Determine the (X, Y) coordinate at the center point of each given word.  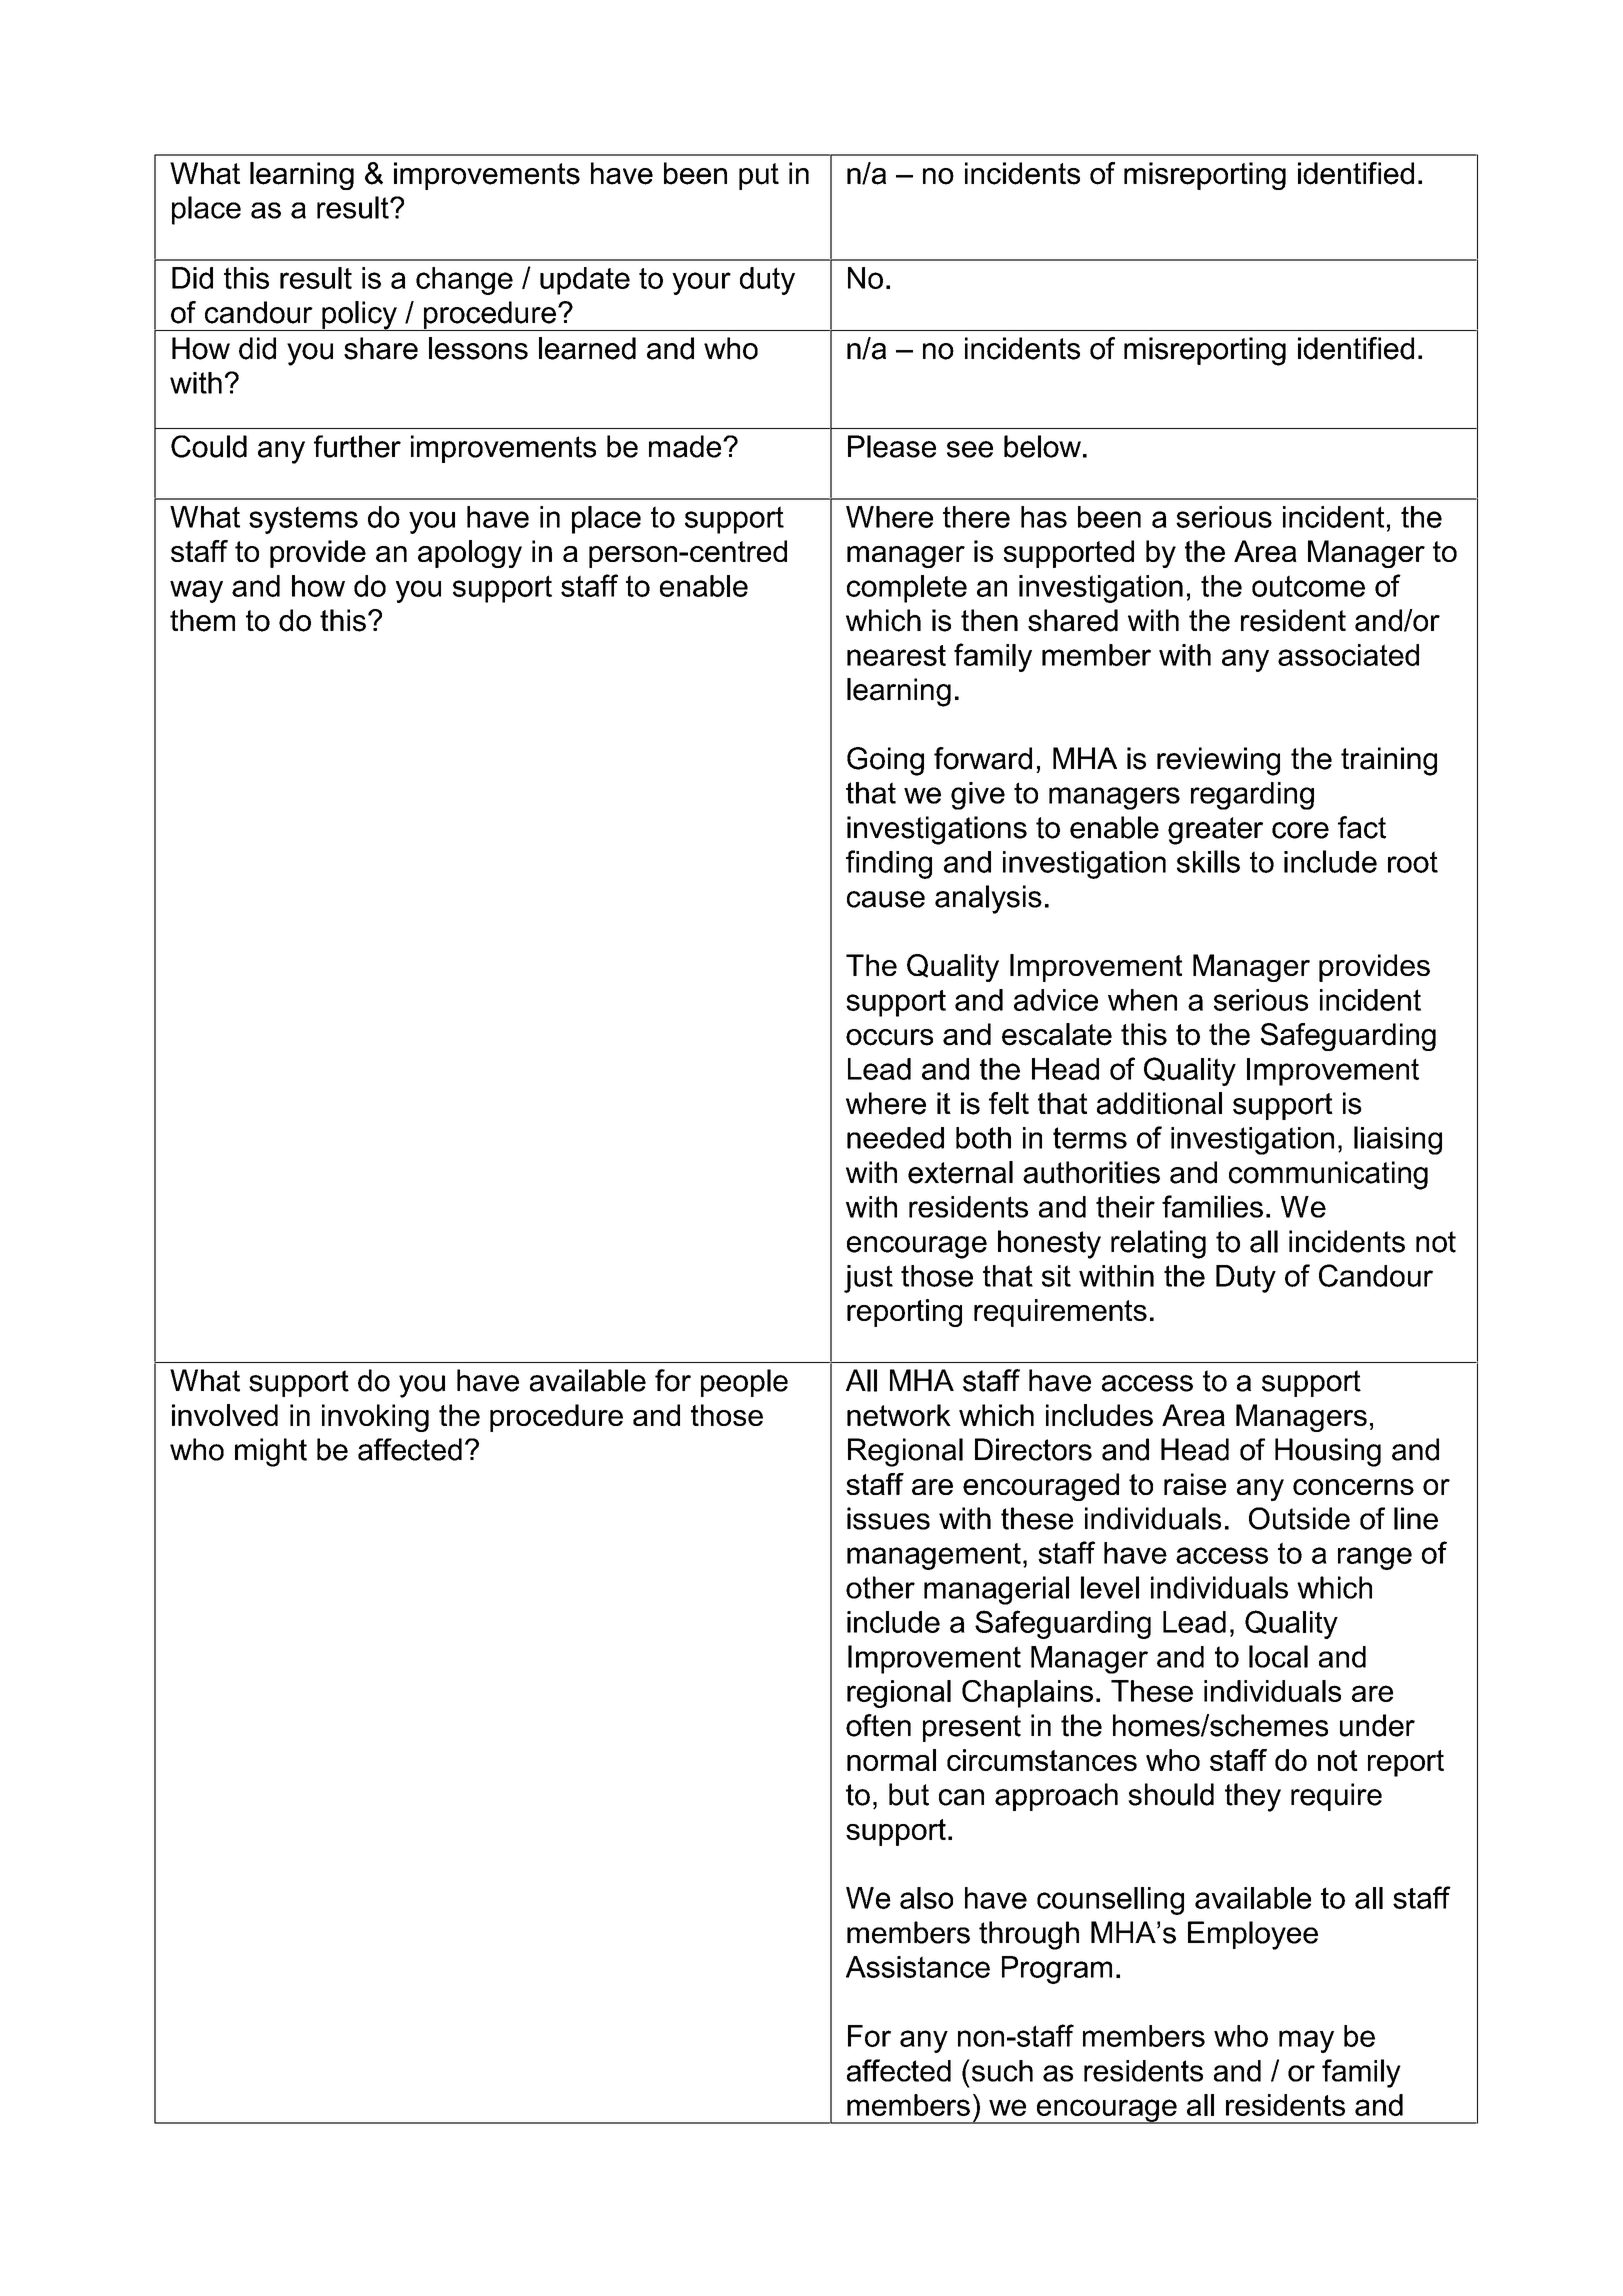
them (202, 620)
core (1300, 830)
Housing (1328, 1452)
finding (889, 864)
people (744, 1383)
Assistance (918, 1967)
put (759, 176)
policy (359, 316)
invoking (375, 1418)
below (1042, 446)
